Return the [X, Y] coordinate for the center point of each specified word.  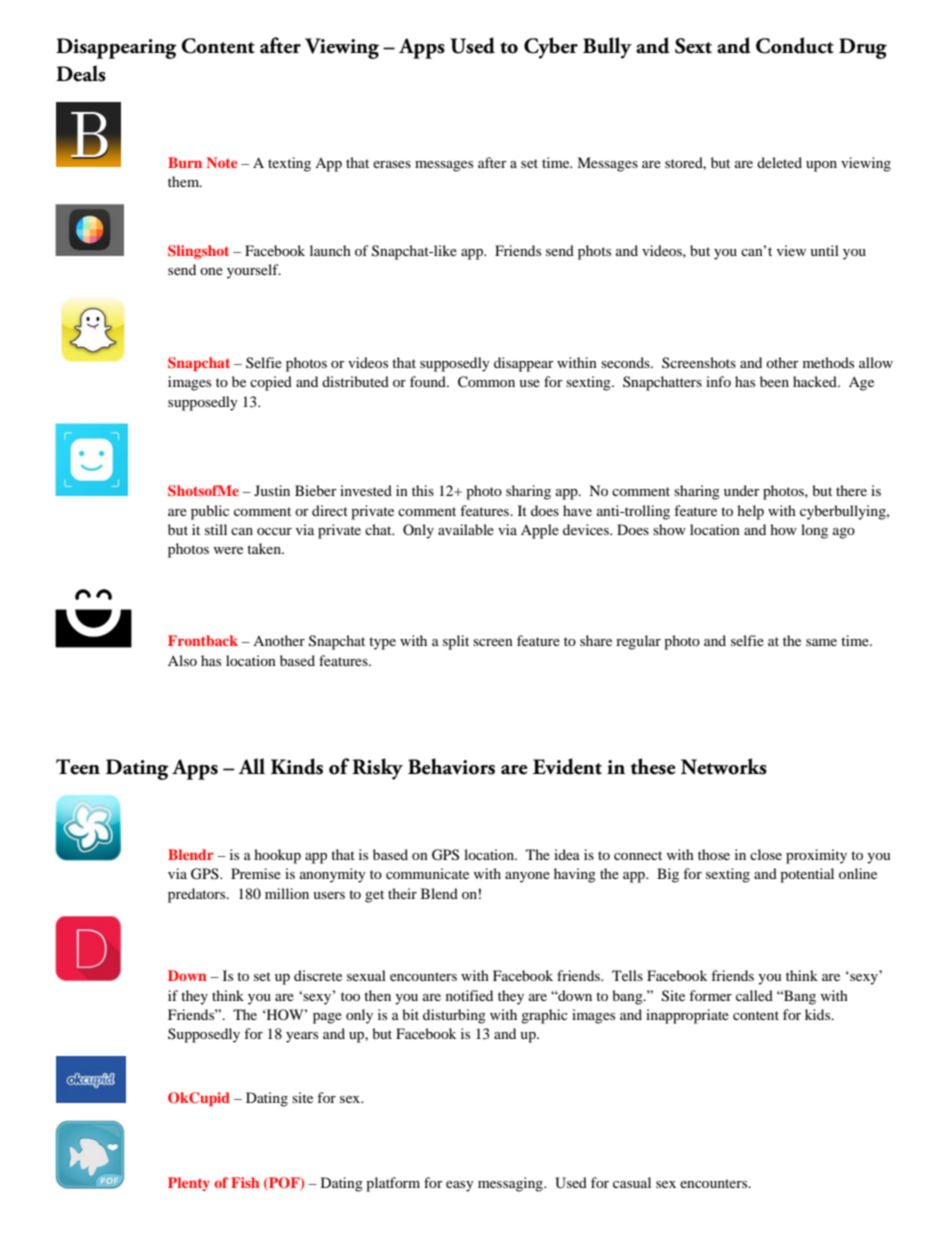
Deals [81, 73]
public [210, 512]
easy [460, 1186]
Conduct [795, 45]
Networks [724, 766]
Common [486, 382]
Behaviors [451, 766]
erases [392, 164]
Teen [78, 767]
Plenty [189, 1184]
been [774, 381]
